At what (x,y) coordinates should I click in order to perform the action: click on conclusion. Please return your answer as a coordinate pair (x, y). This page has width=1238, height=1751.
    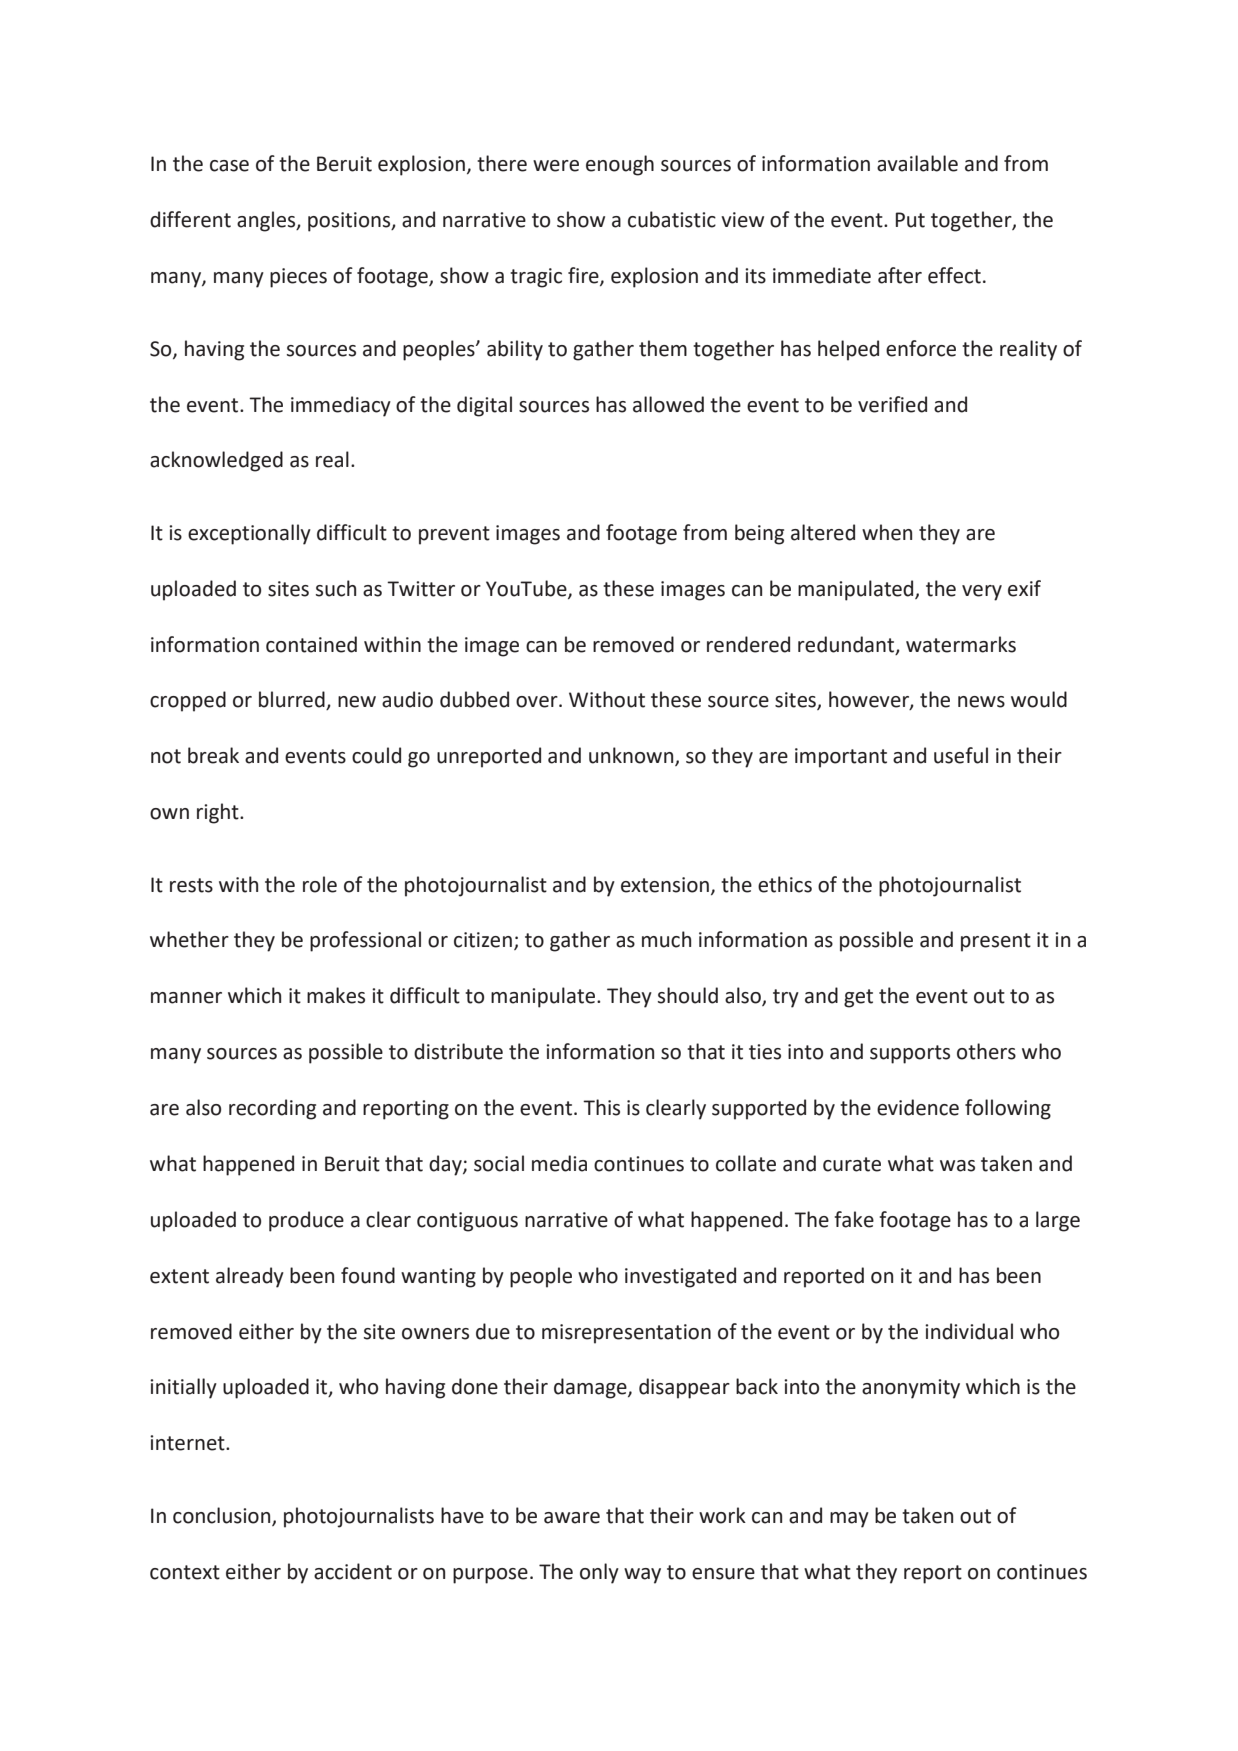
    Looking at the image, I should click on (223, 1516).
